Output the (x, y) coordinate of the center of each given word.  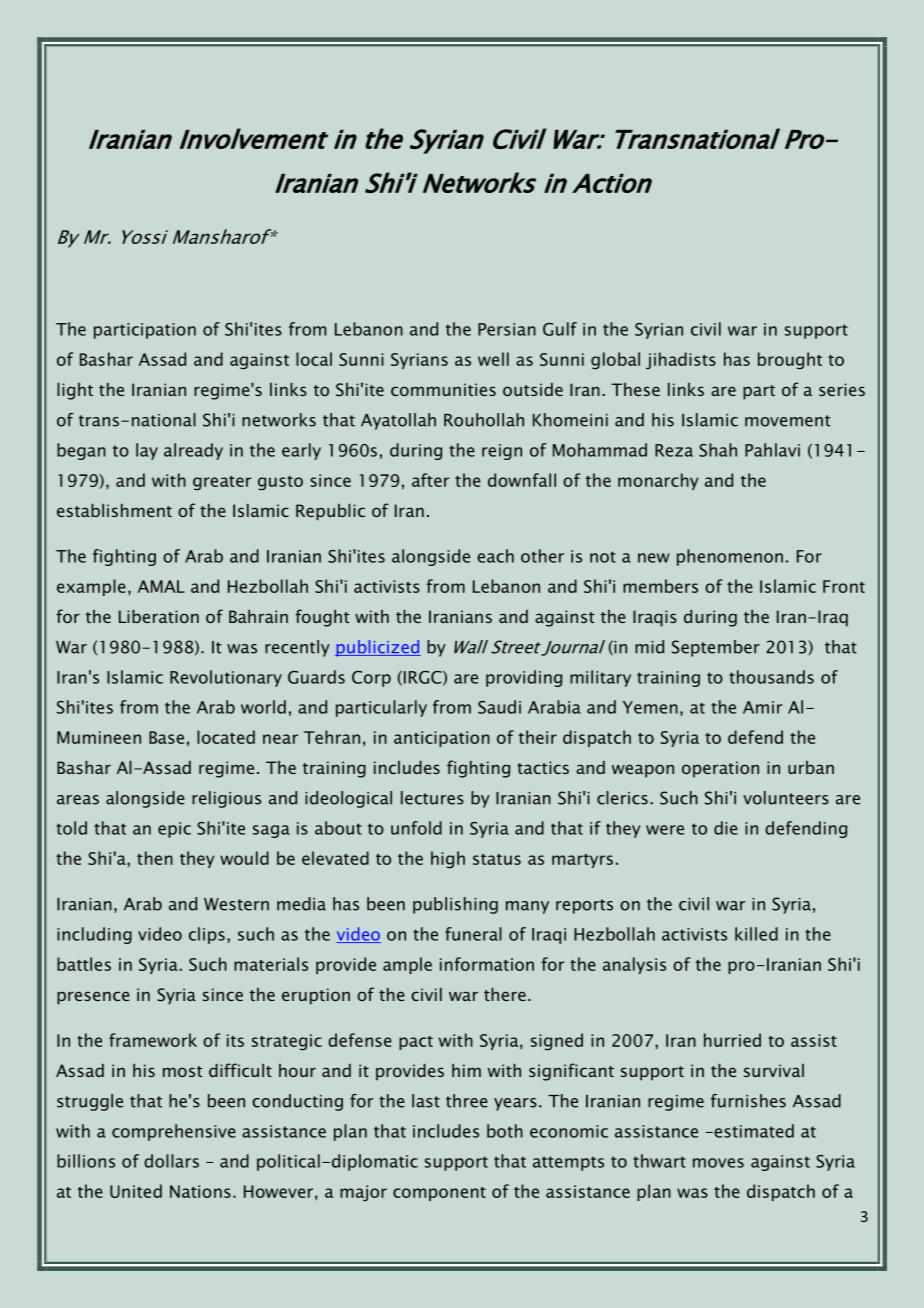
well (493, 359)
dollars (171, 1161)
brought (790, 361)
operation (720, 769)
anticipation (442, 739)
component (439, 1194)
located (226, 737)
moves (718, 1163)
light (75, 391)
